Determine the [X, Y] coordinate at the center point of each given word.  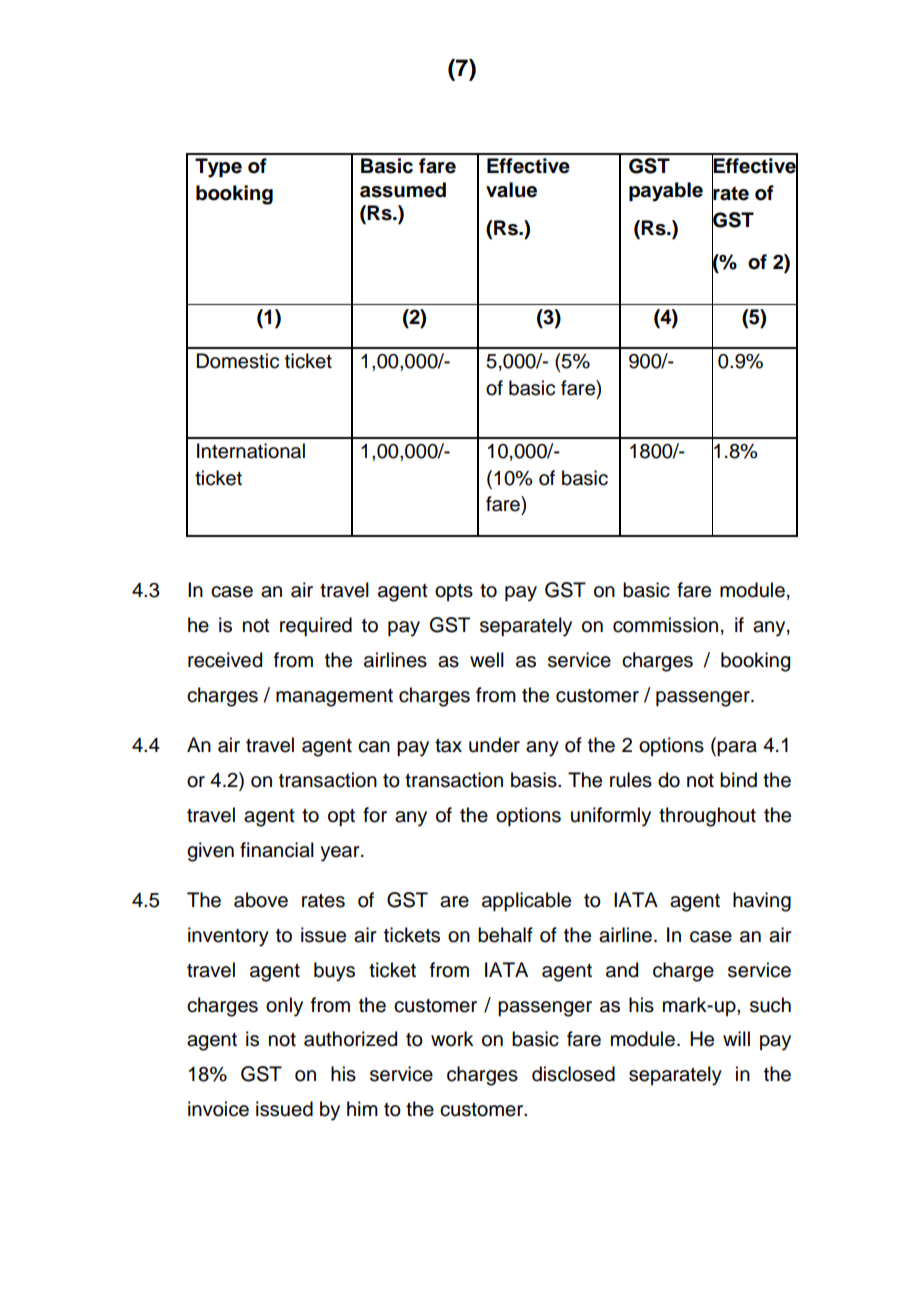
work [452, 1039]
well [487, 660]
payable [666, 192]
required [316, 626]
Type [218, 168]
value [511, 190]
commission [665, 625]
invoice [218, 1109]
